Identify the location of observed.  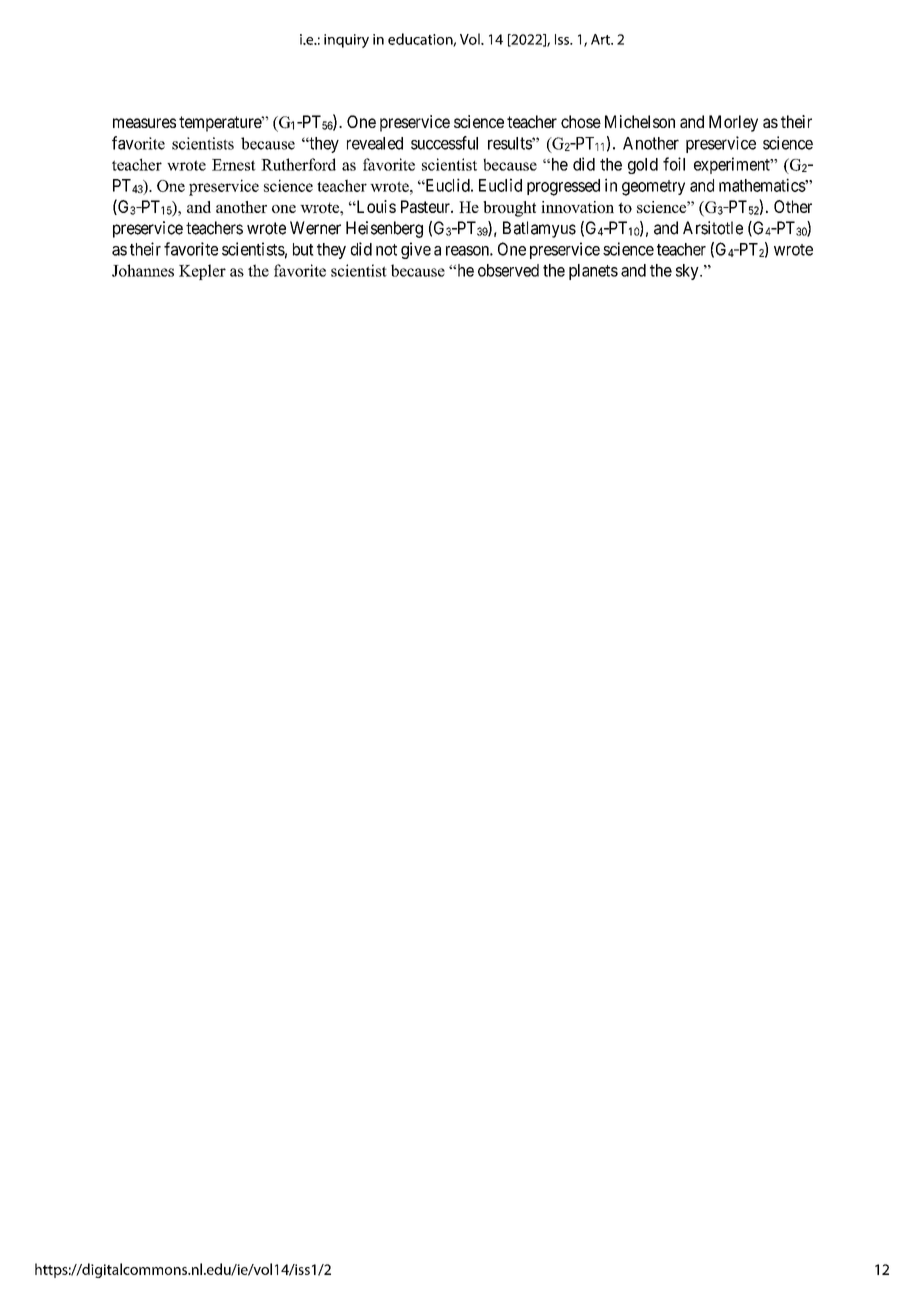
(508, 270).
